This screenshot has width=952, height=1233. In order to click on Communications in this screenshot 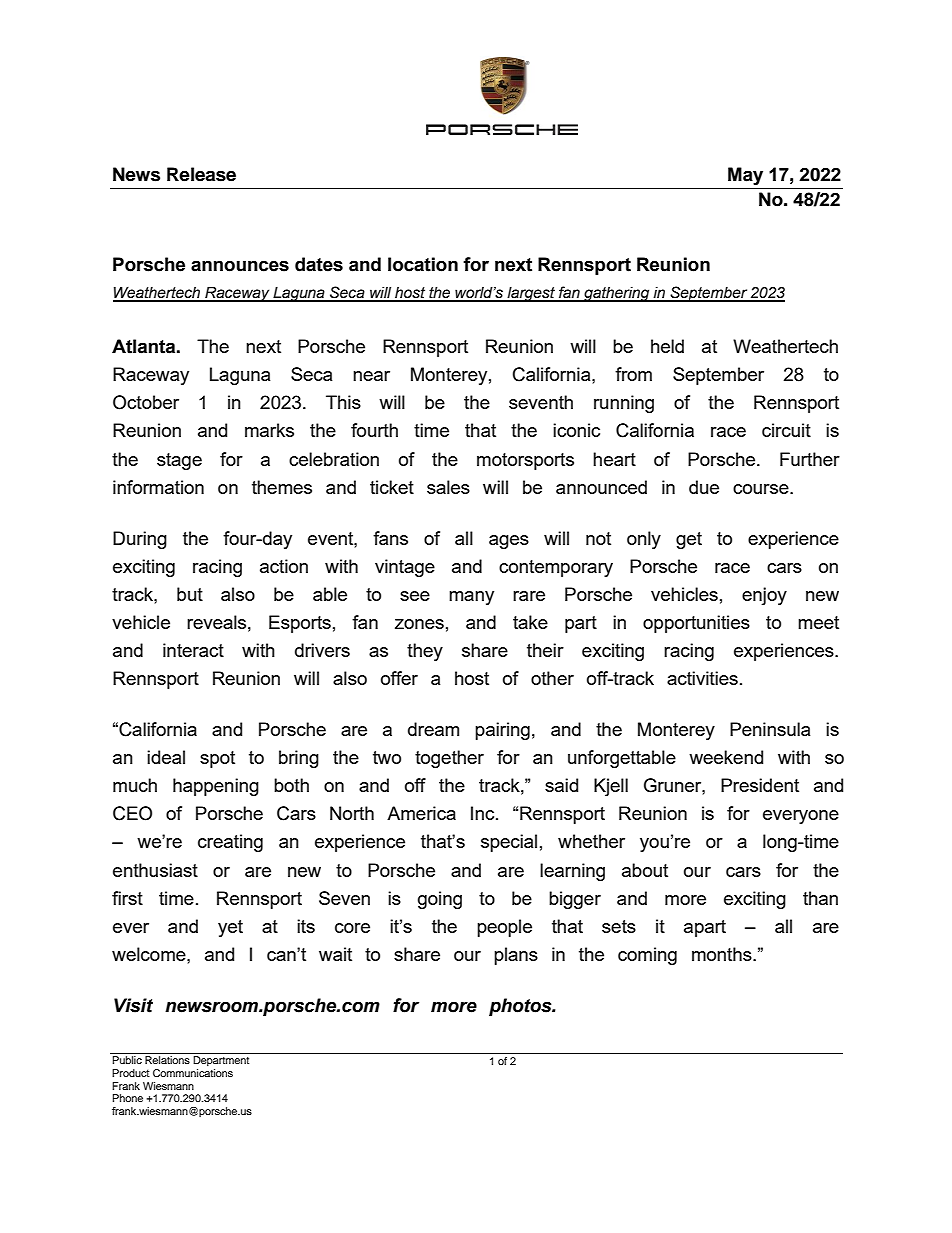, I will do `click(193, 1073)`.
